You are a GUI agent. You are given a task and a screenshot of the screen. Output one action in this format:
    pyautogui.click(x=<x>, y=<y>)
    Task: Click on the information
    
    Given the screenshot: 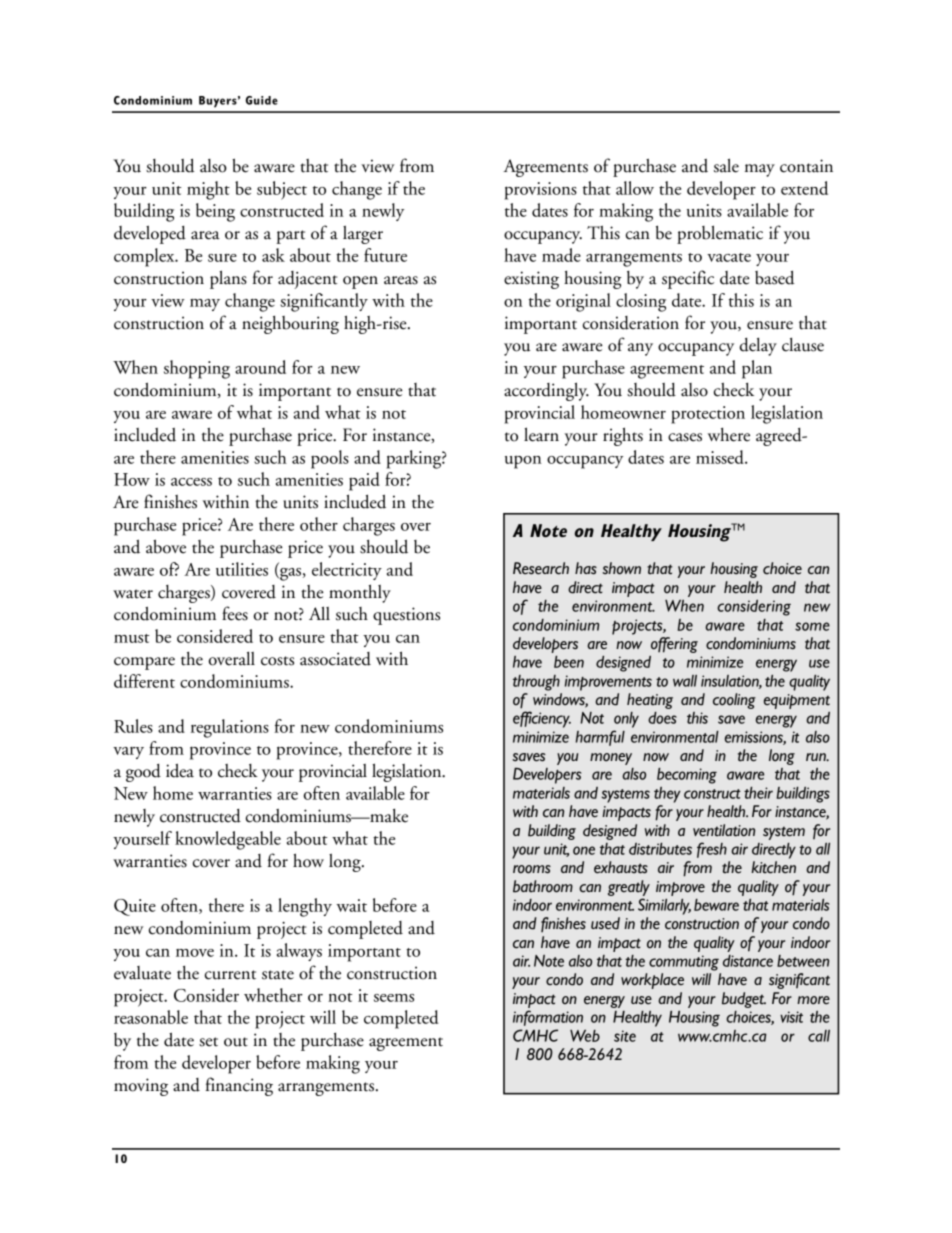 What is the action you would take?
    pyautogui.click(x=548, y=1018)
